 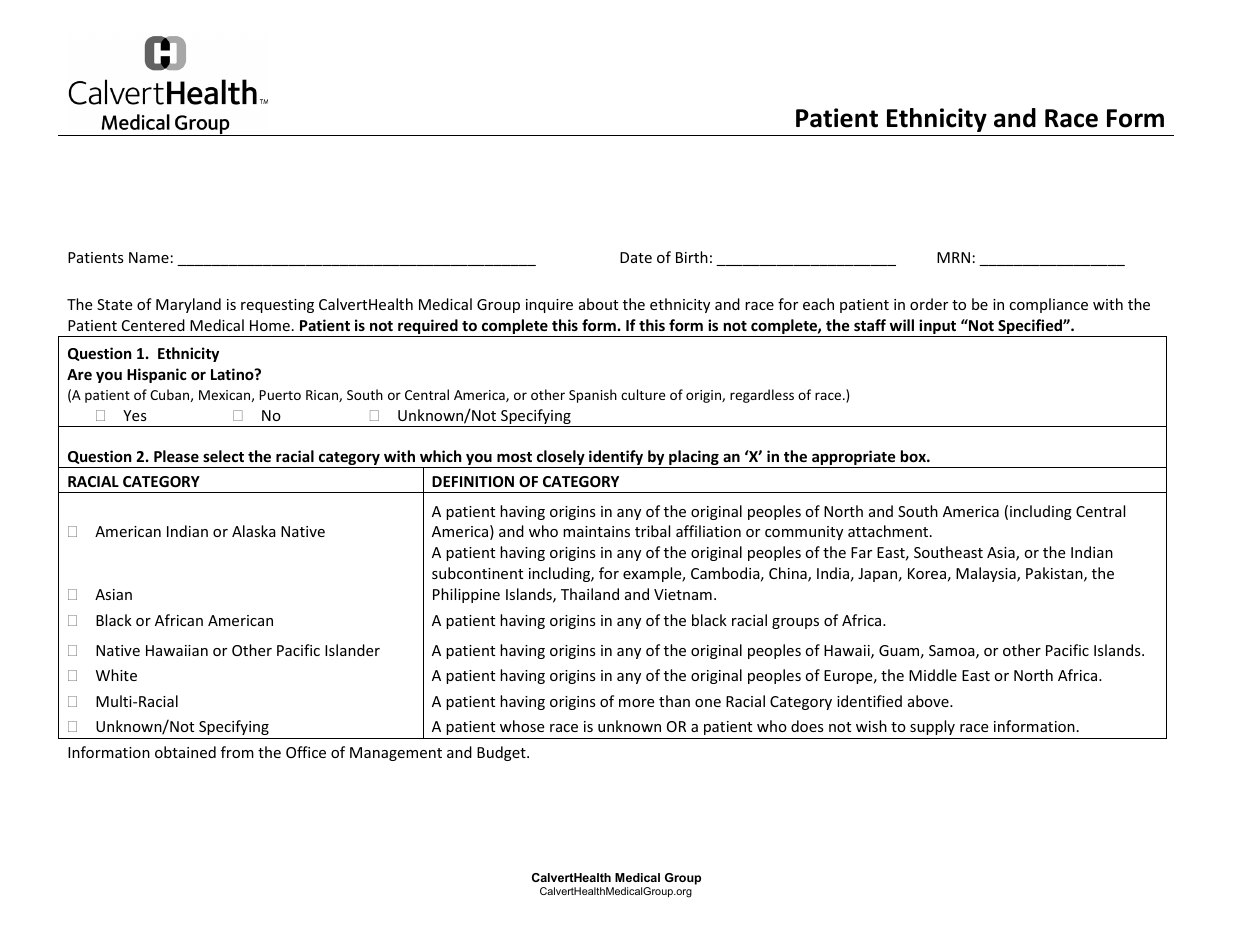 I want to click on obtained, so click(x=185, y=752).
